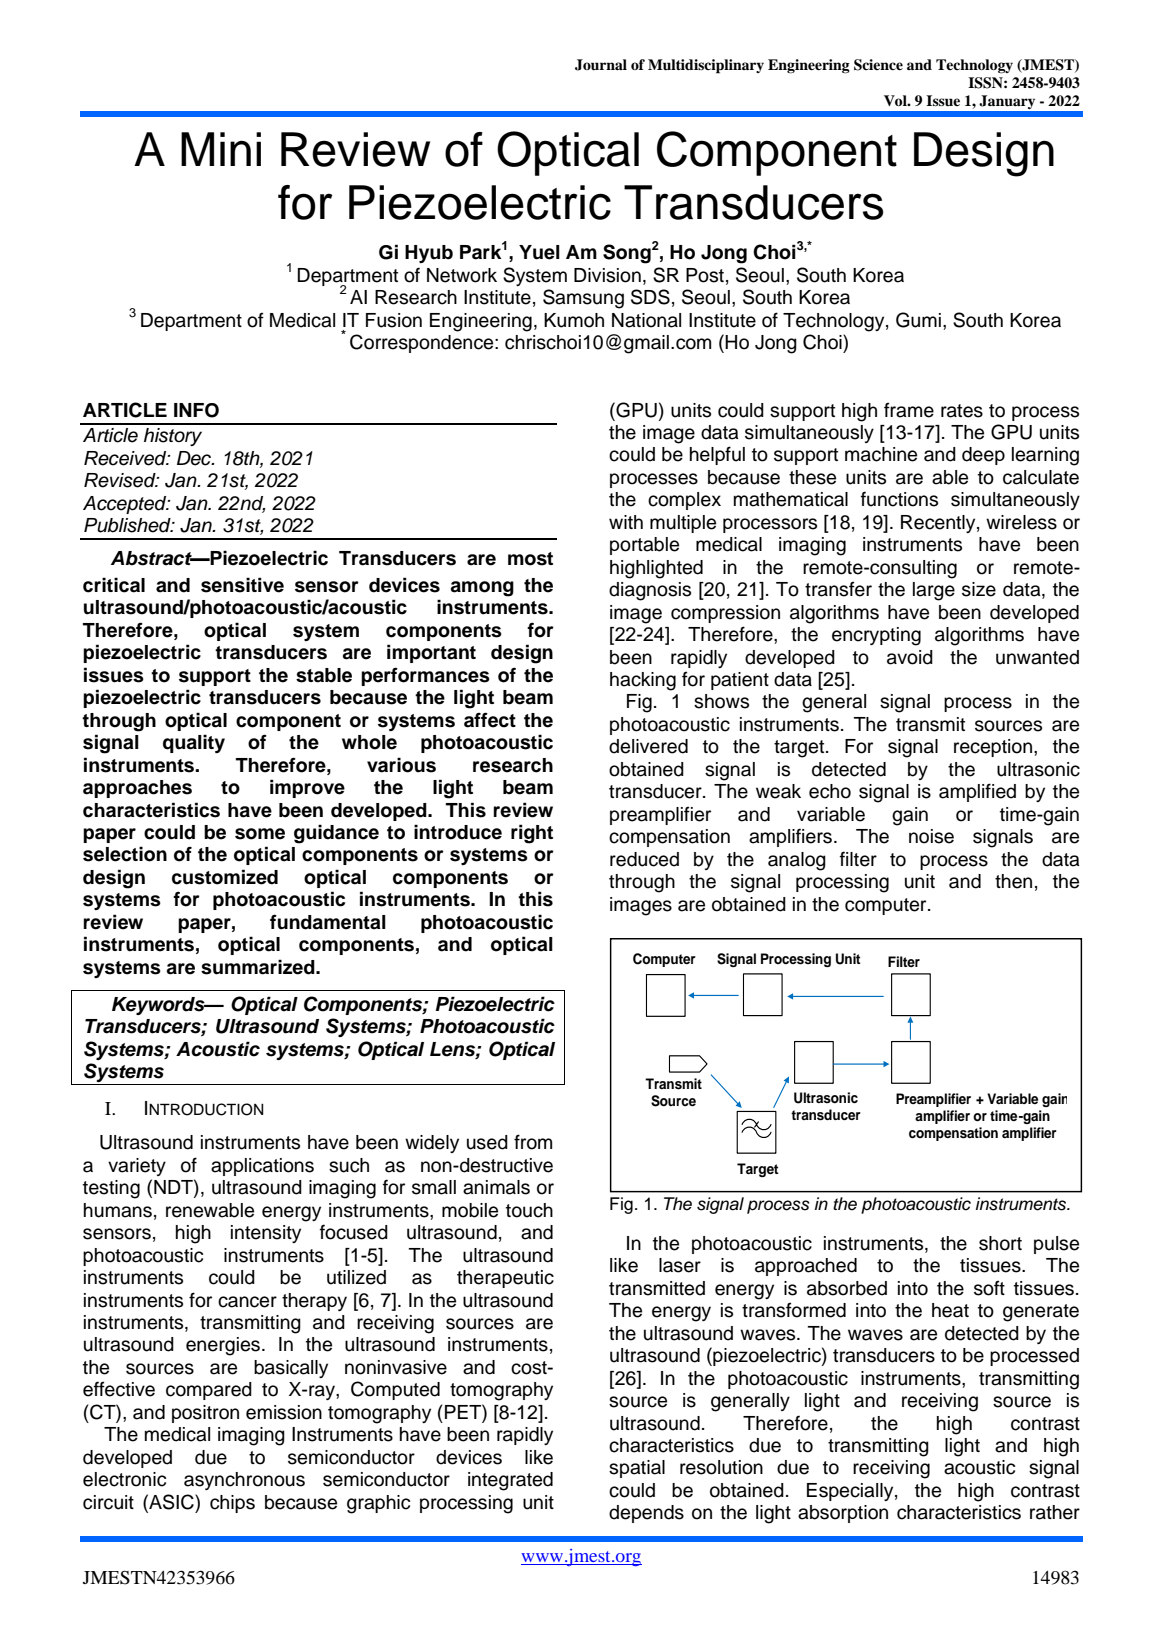  What do you see at coordinates (1000, 1243) in the screenshot?
I see `short` at bounding box center [1000, 1243].
